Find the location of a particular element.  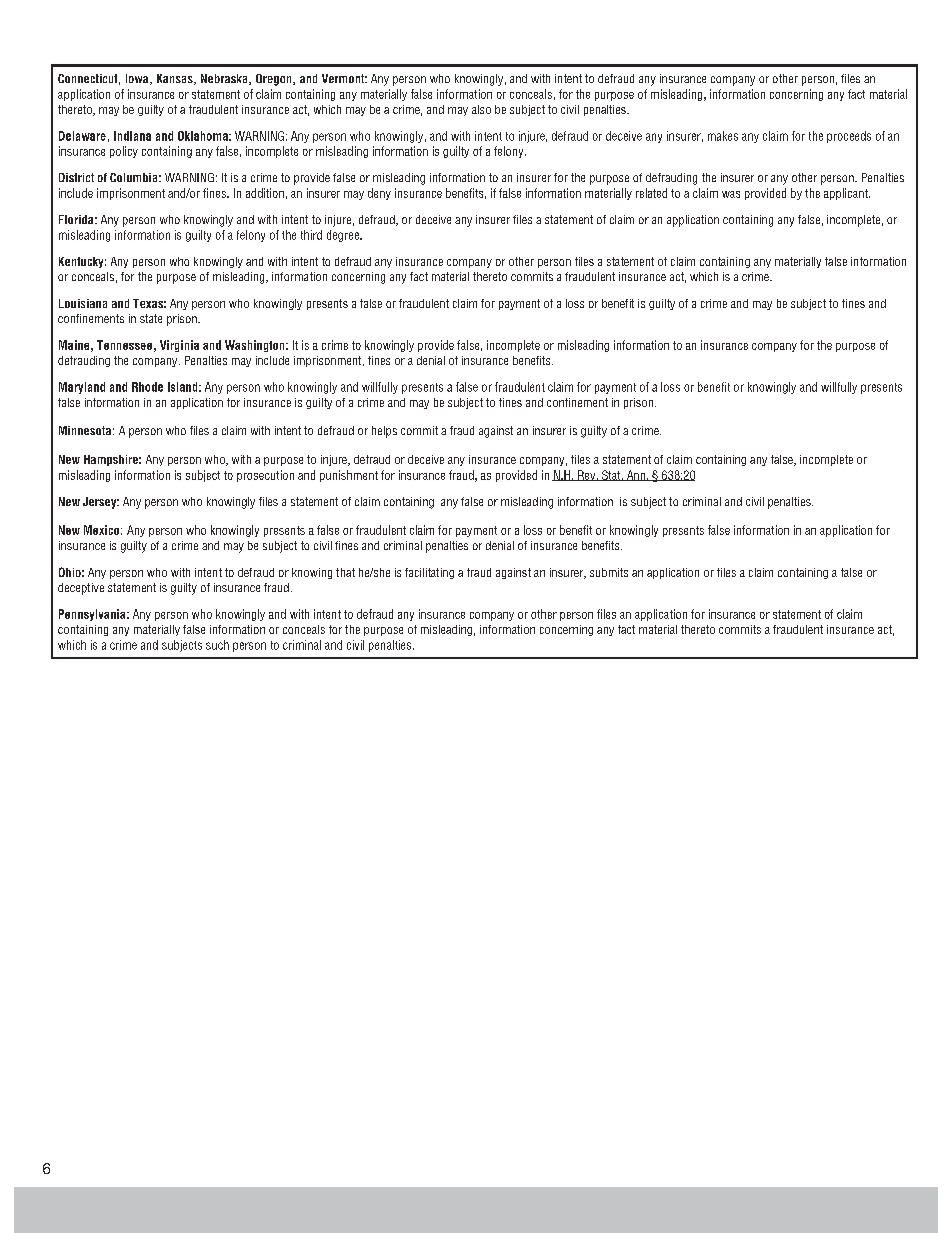

applicant is located at coordinates (847, 194).
